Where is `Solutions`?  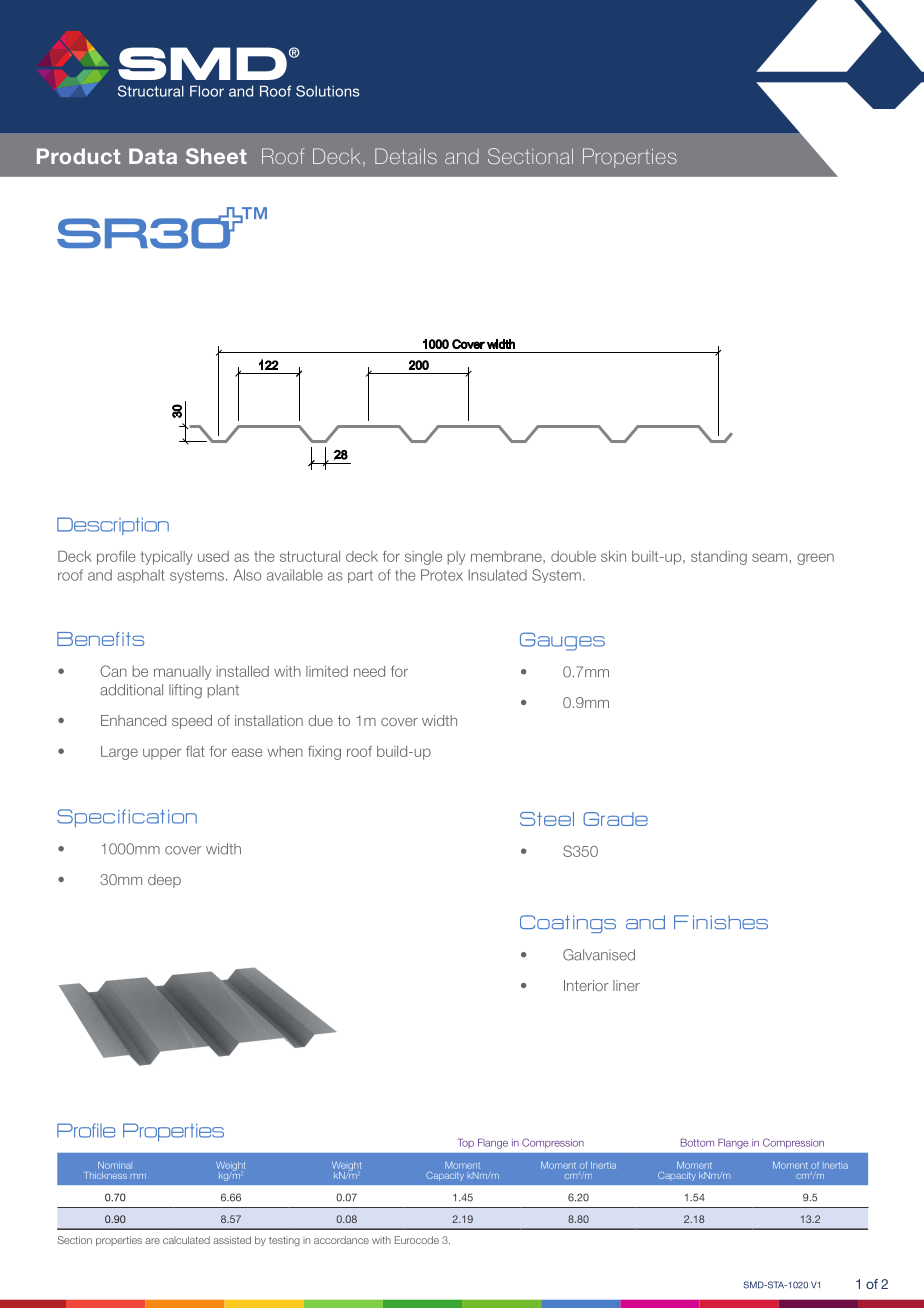
Solutions is located at coordinates (328, 91).
